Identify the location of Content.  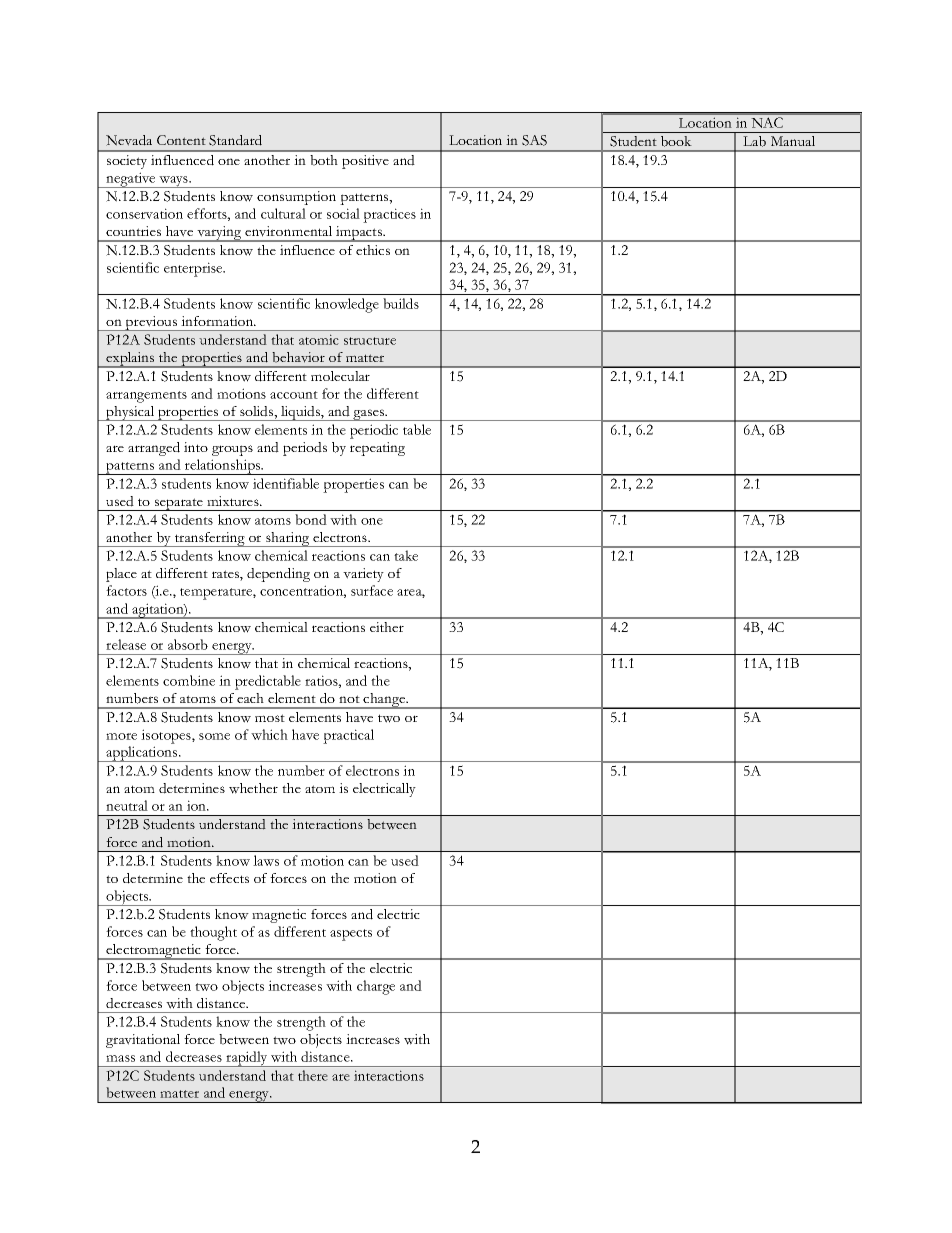
(181, 140).
